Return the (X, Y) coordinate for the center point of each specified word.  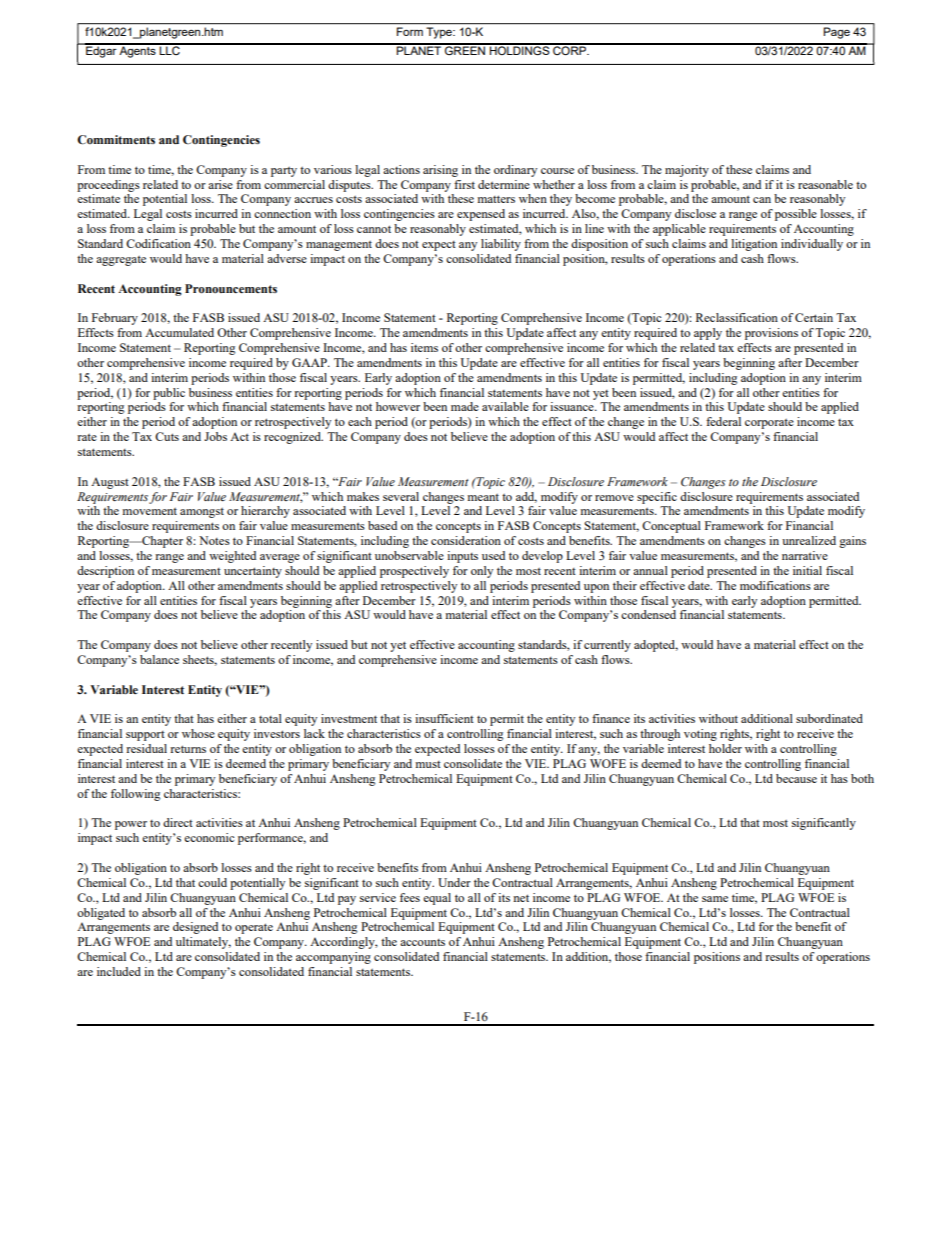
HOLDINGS (520, 49)
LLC (169, 49)
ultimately (203, 943)
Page (837, 33)
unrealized (809, 540)
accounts (422, 942)
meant (483, 497)
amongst (202, 513)
